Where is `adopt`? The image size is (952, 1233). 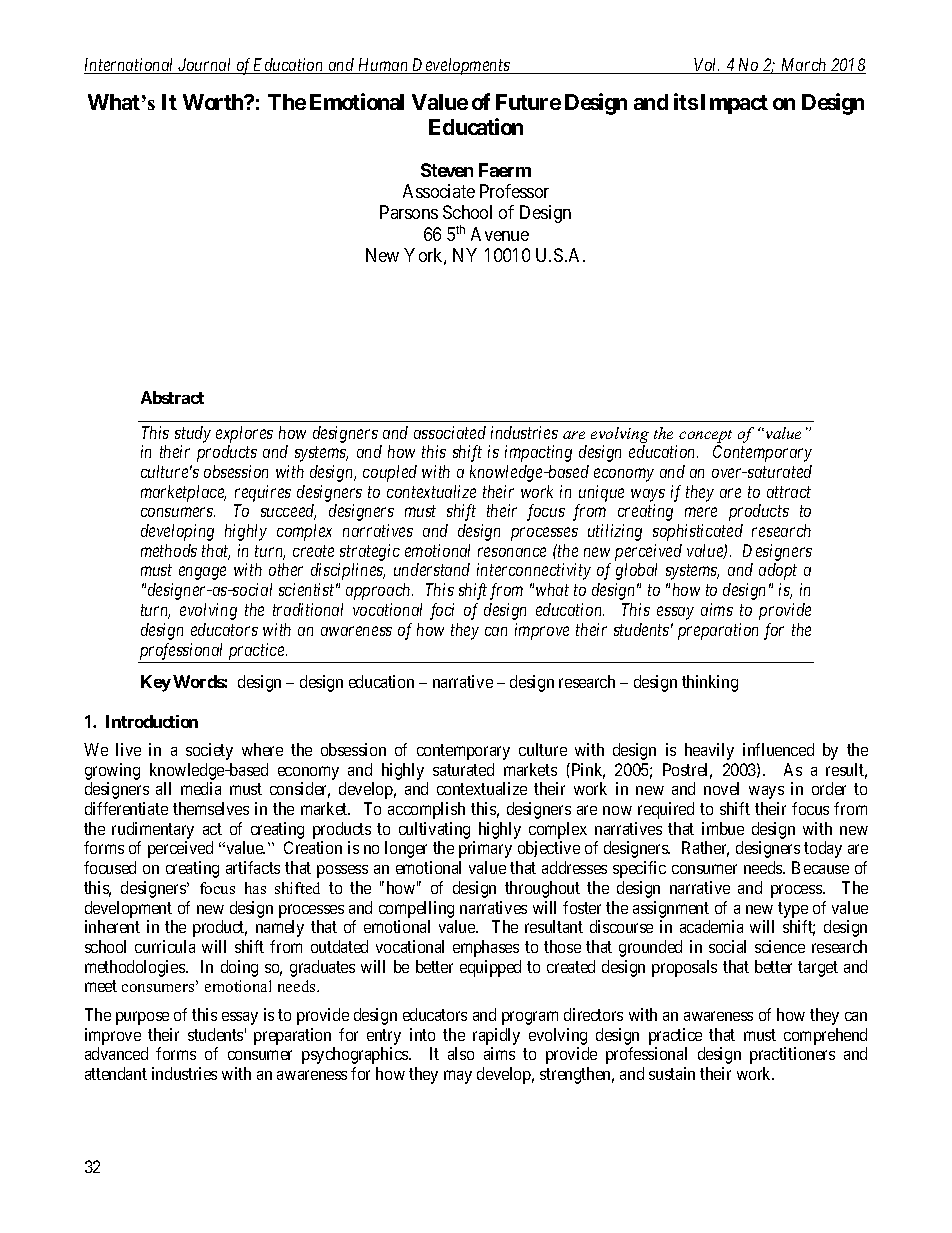
adopt is located at coordinates (778, 571).
